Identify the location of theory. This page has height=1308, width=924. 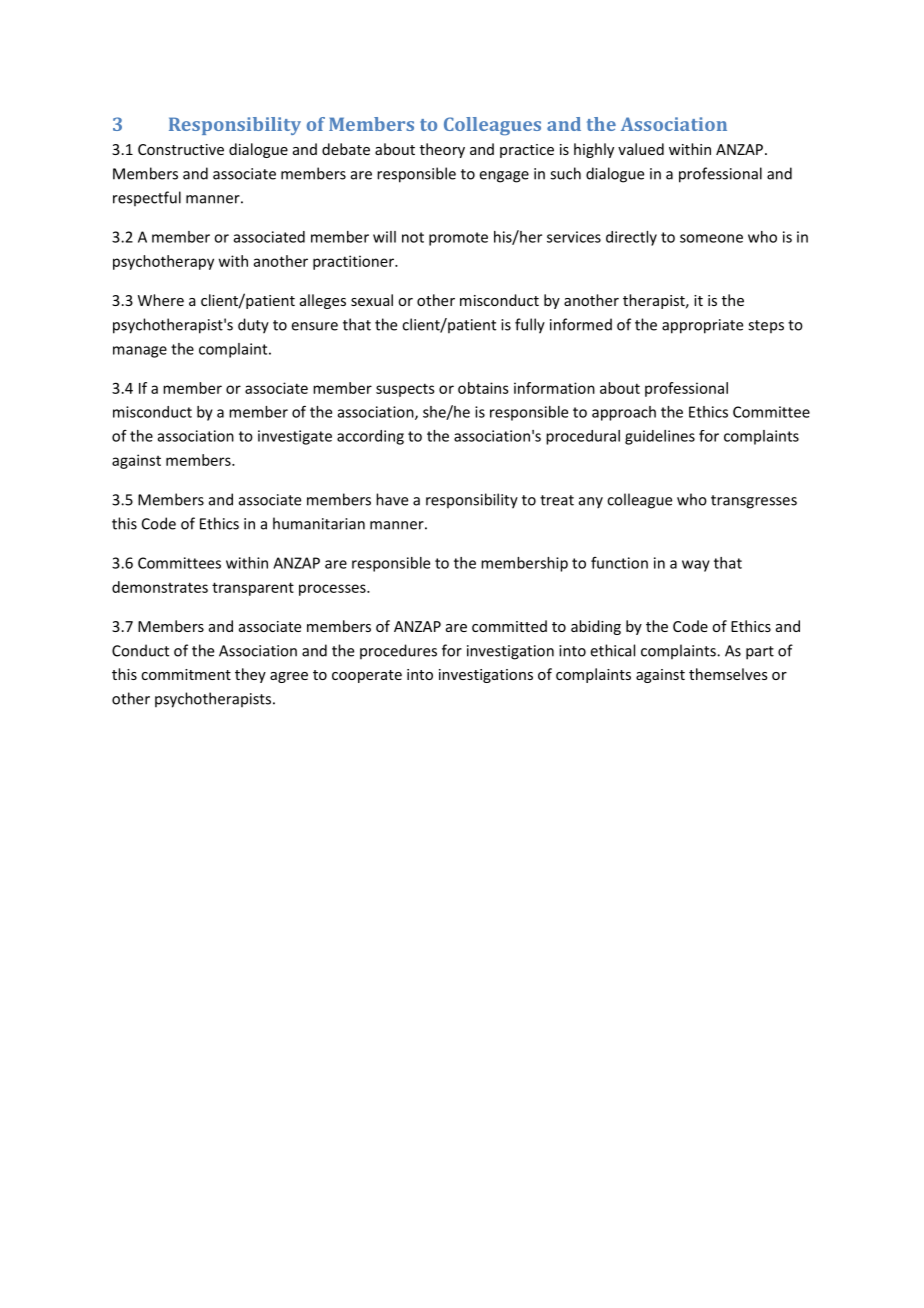
(442, 150).
